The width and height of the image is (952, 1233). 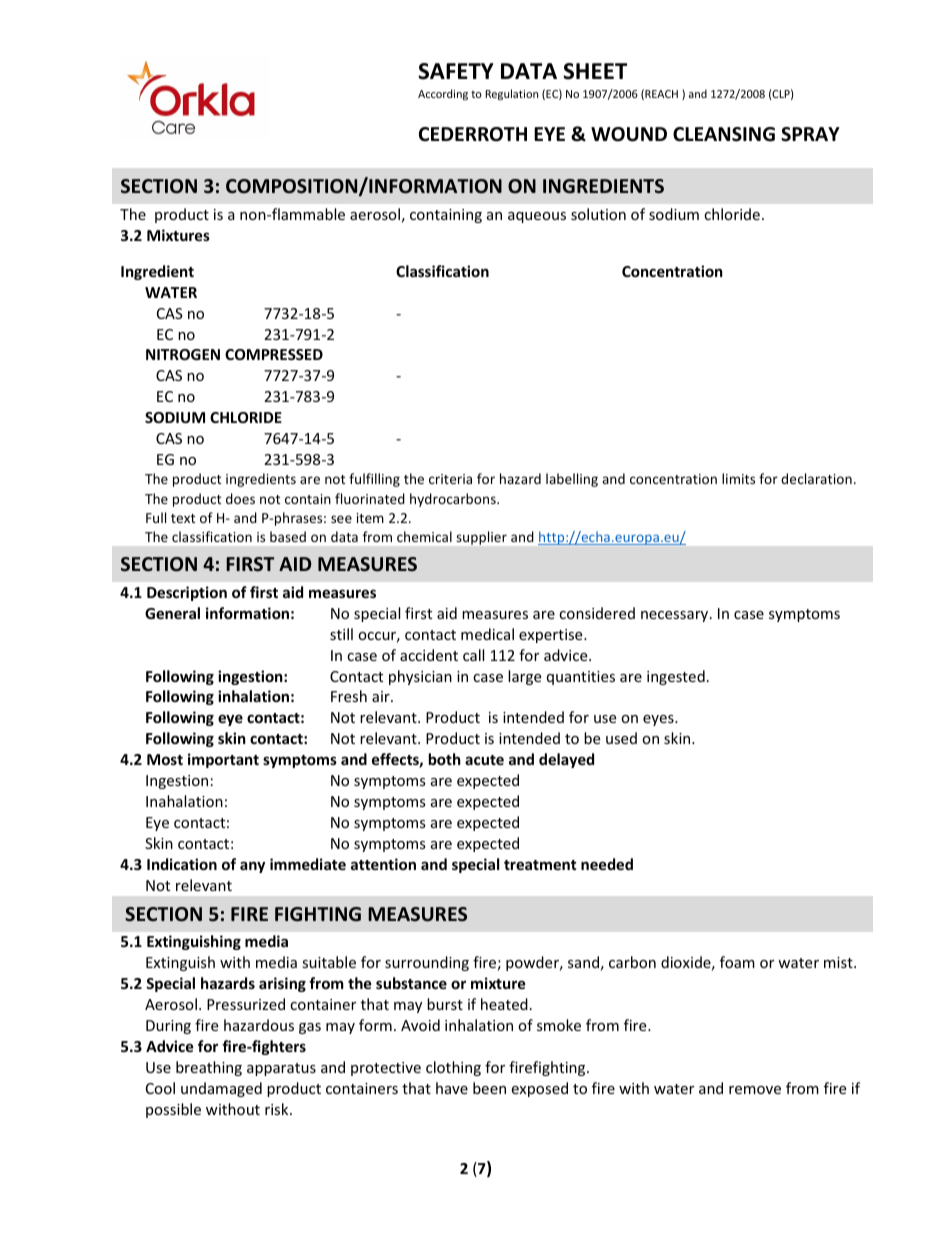 I want to click on Regulation, so click(x=511, y=94).
